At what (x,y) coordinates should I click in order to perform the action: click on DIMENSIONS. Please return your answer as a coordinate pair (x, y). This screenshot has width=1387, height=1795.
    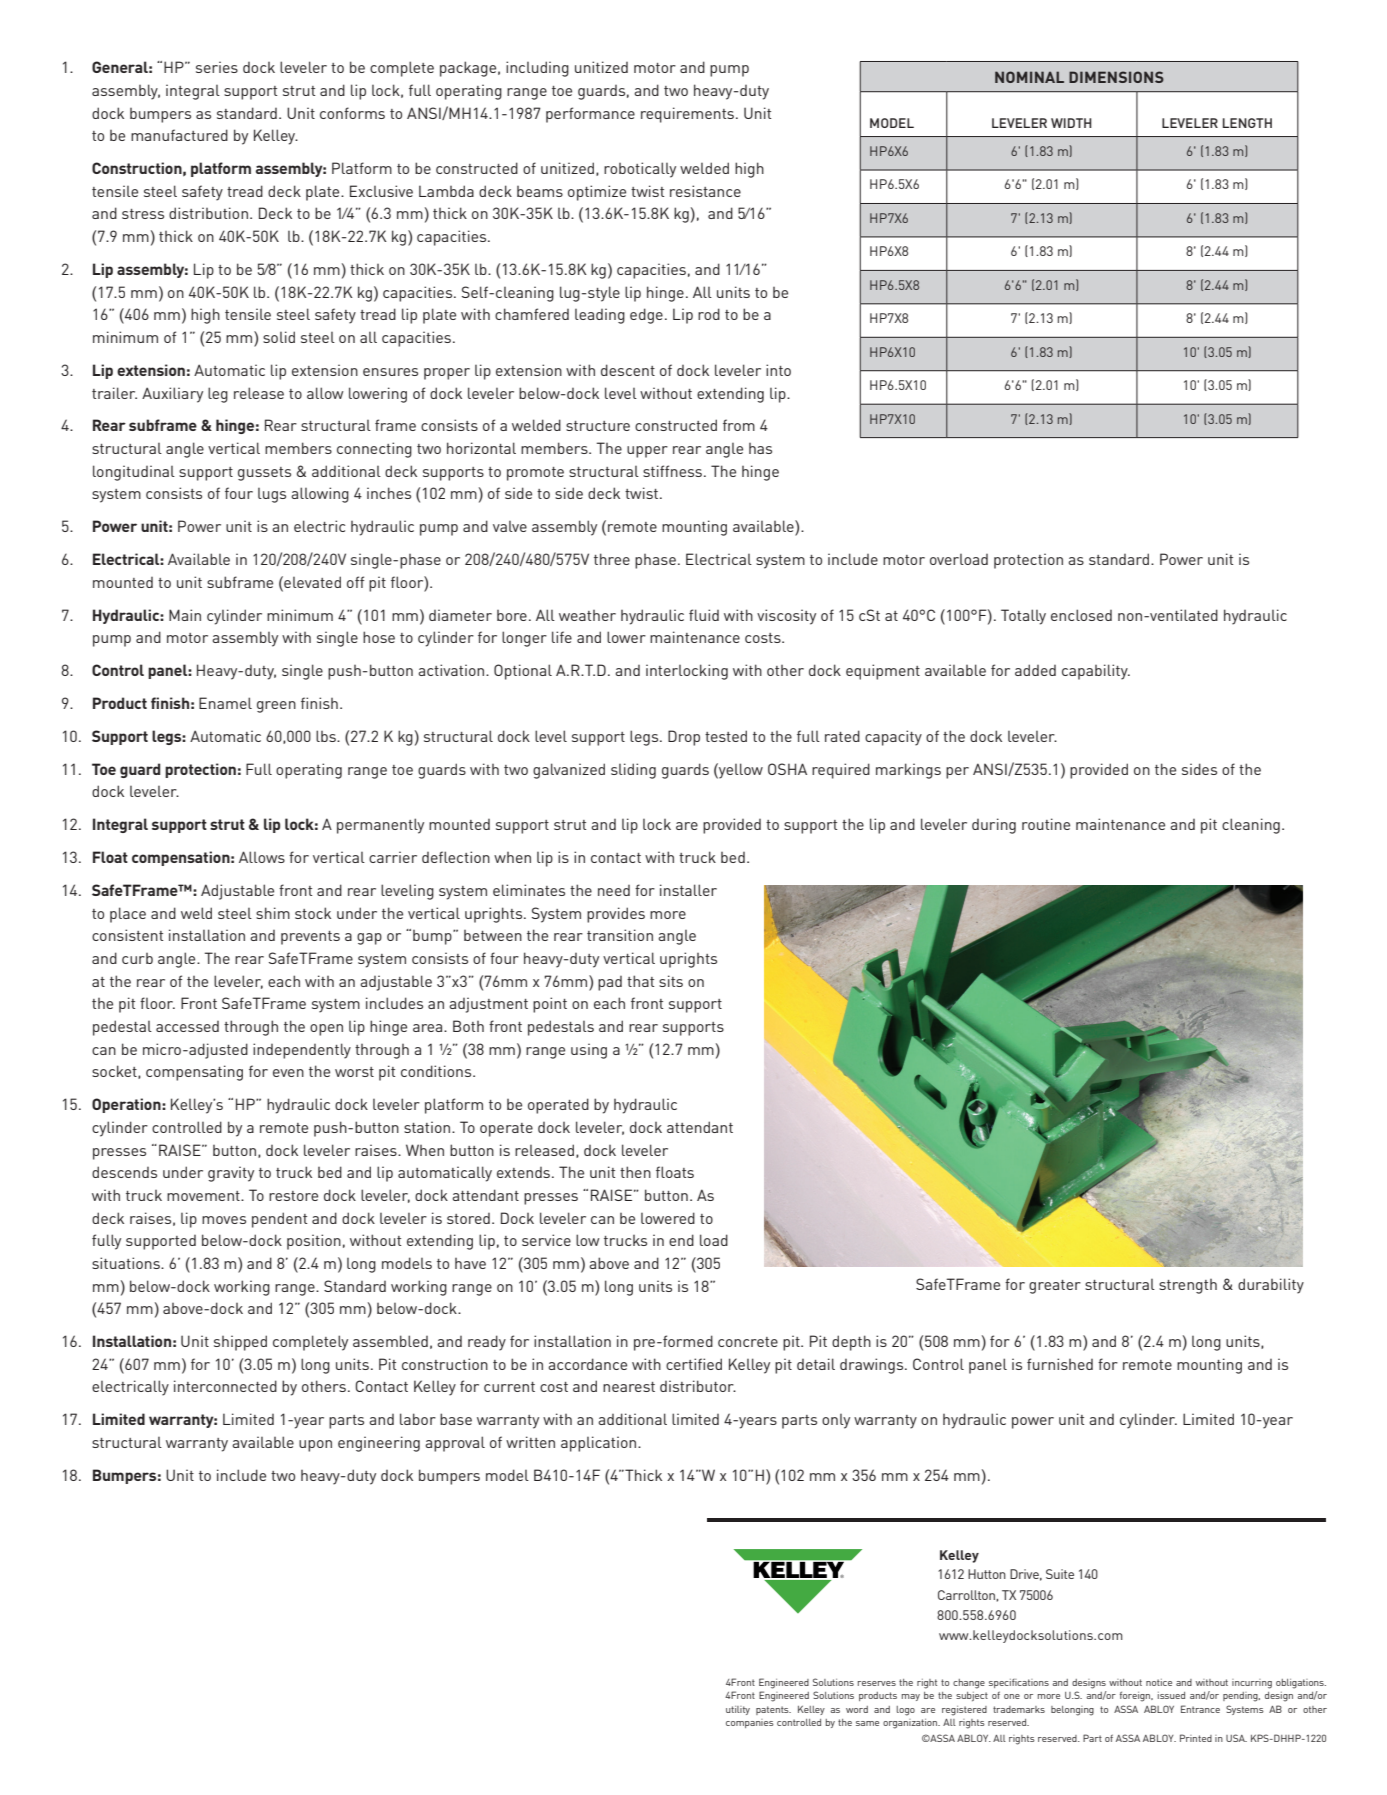
    Looking at the image, I should click on (1116, 77).
